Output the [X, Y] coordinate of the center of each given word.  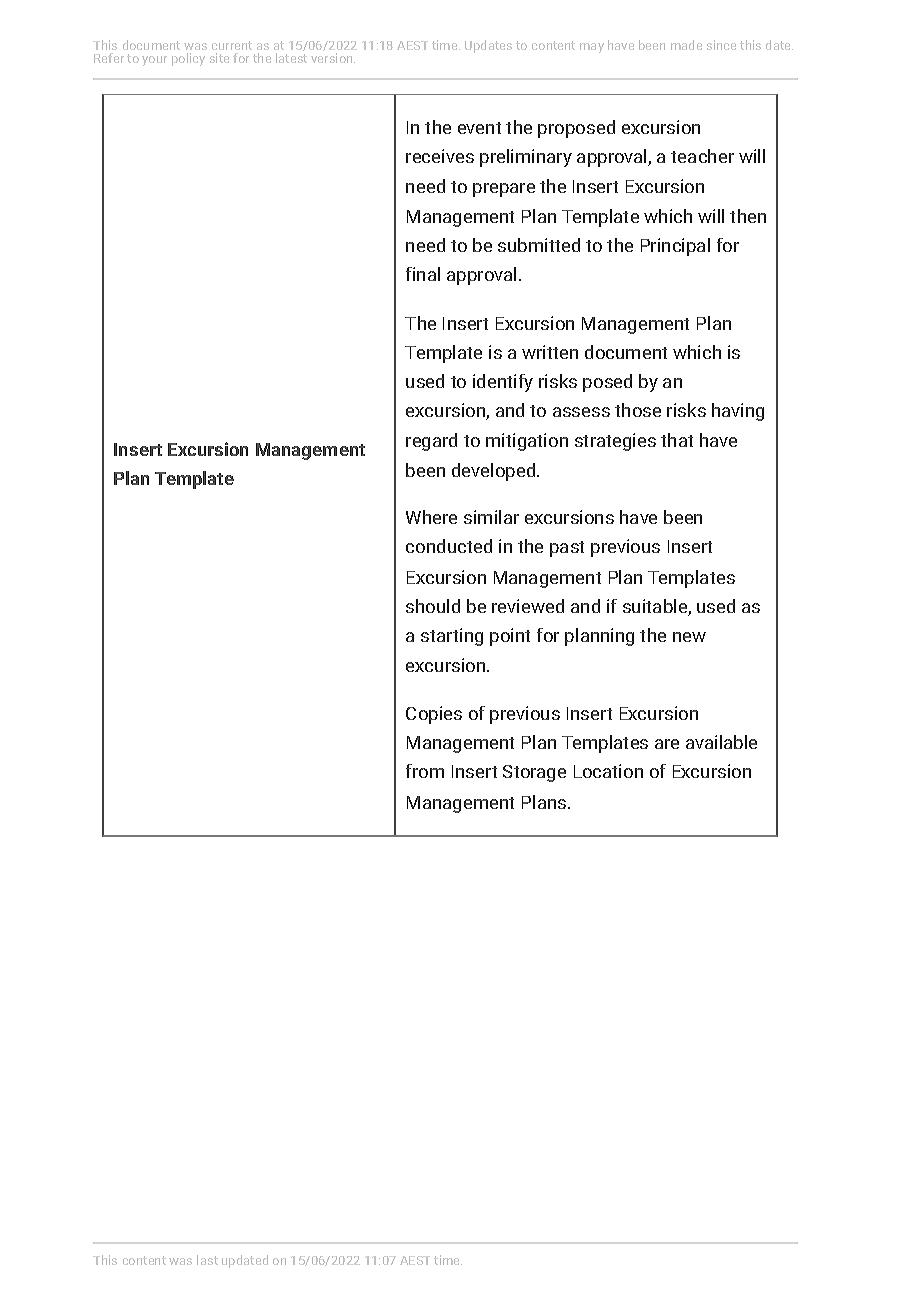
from [425, 771]
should [433, 606]
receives [440, 156]
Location [608, 771]
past [567, 549]
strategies [615, 442]
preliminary [526, 158]
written [550, 352]
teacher [702, 156]
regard [431, 442]
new [689, 637]
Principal [675, 247]
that [677, 440]
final [423, 274]
